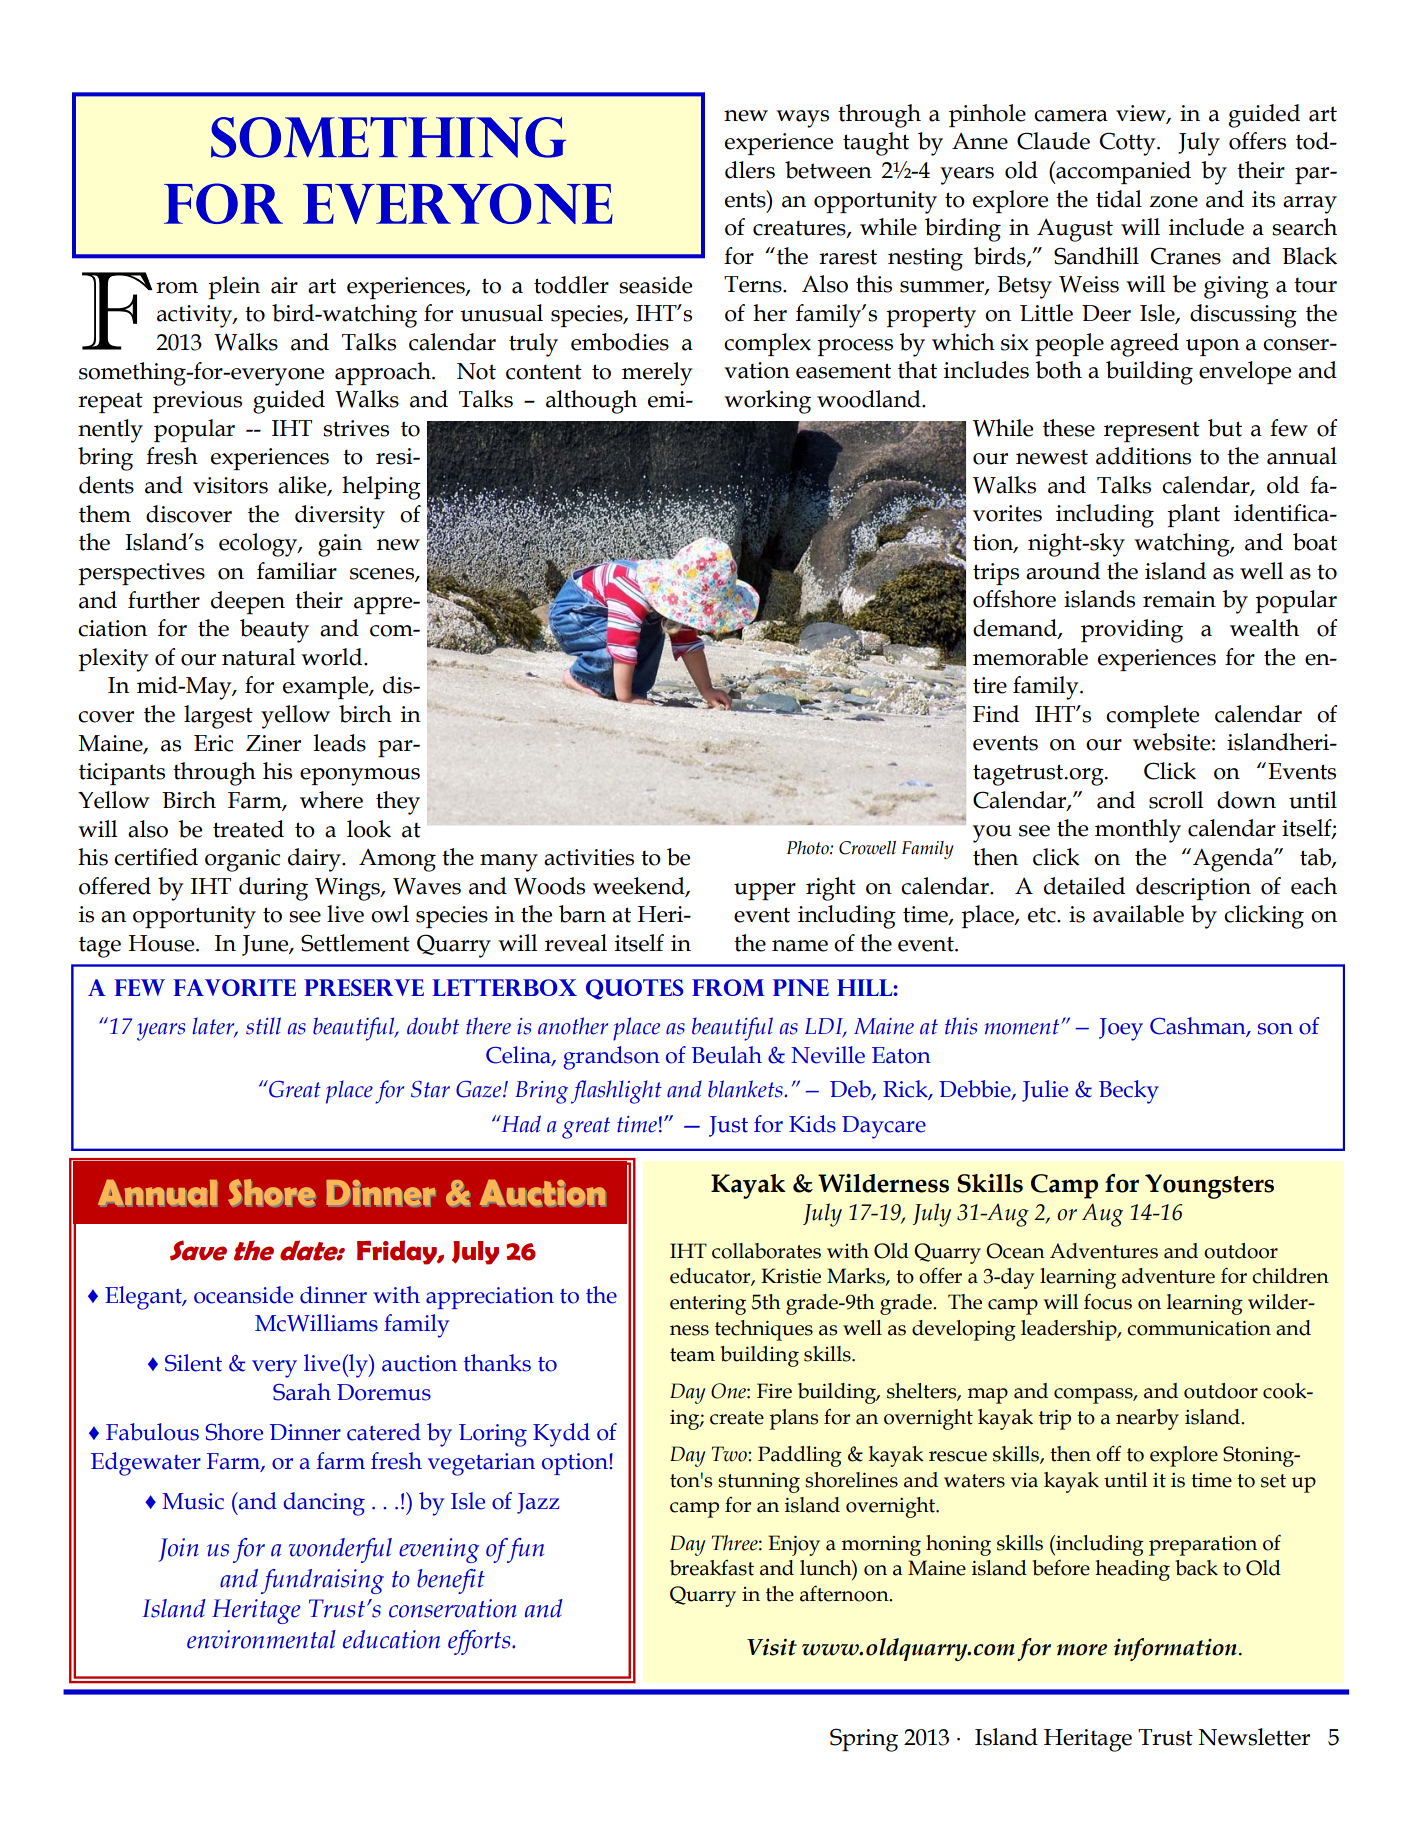 The height and width of the screenshot is (1825, 1410). Describe the element at coordinates (802, 119) in the screenshot. I see `ways` at that location.
